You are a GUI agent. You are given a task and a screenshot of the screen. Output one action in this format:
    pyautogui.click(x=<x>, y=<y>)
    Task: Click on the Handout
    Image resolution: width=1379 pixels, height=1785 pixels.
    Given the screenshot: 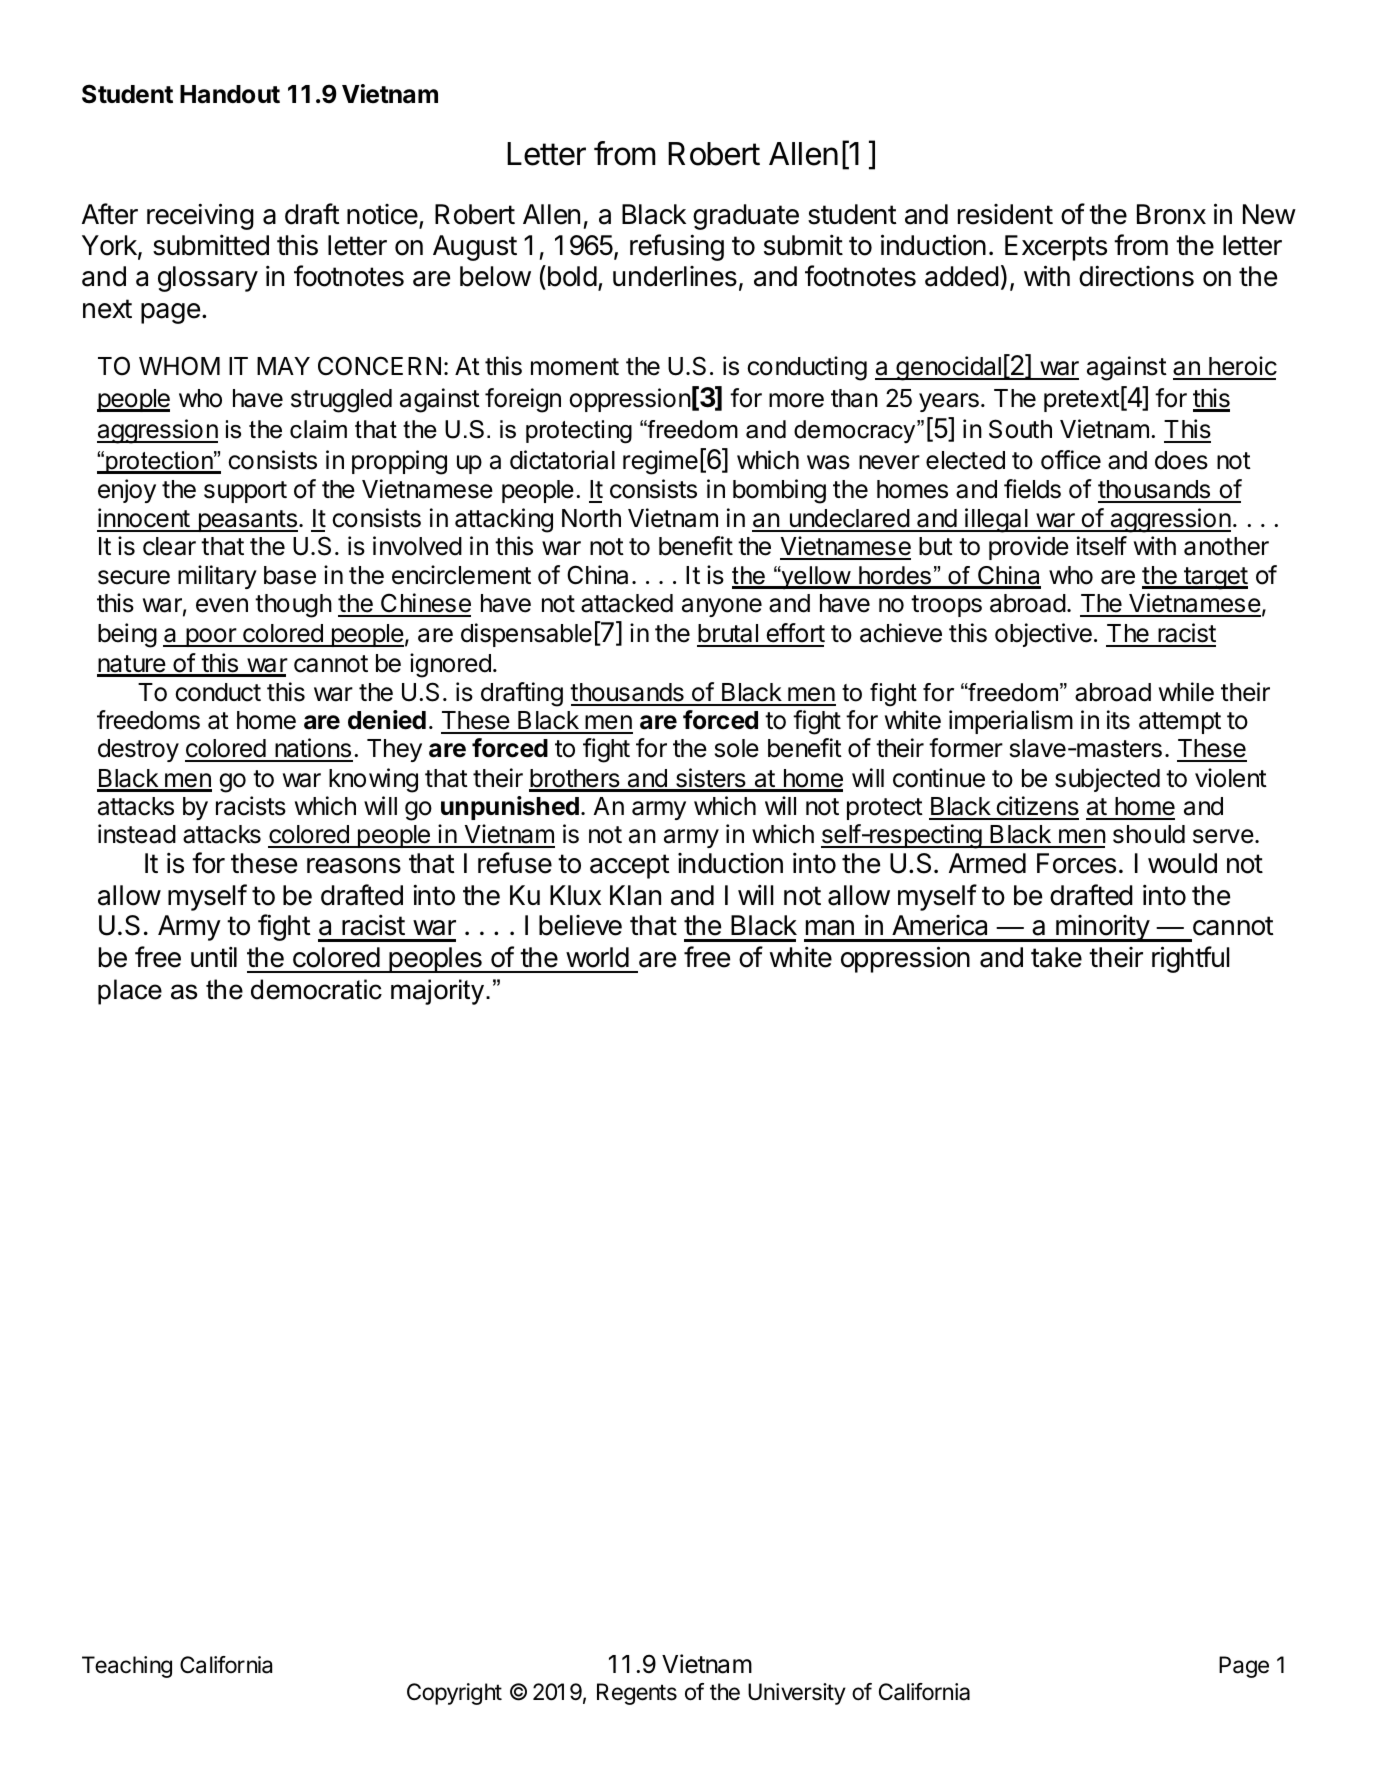 What is the action you would take?
    pyautogui.click(x=230, y=94)
